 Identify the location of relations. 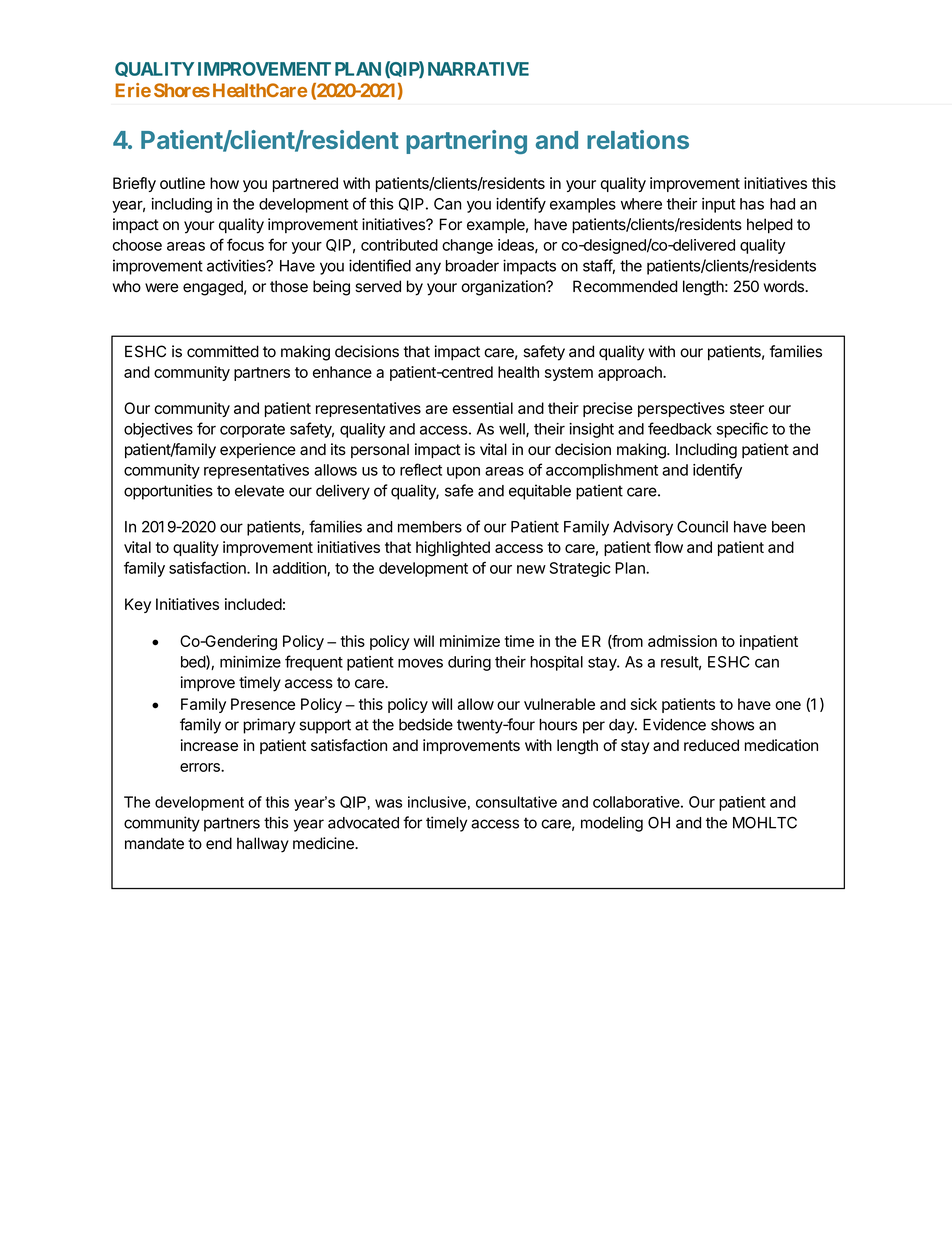
(638, 139).
